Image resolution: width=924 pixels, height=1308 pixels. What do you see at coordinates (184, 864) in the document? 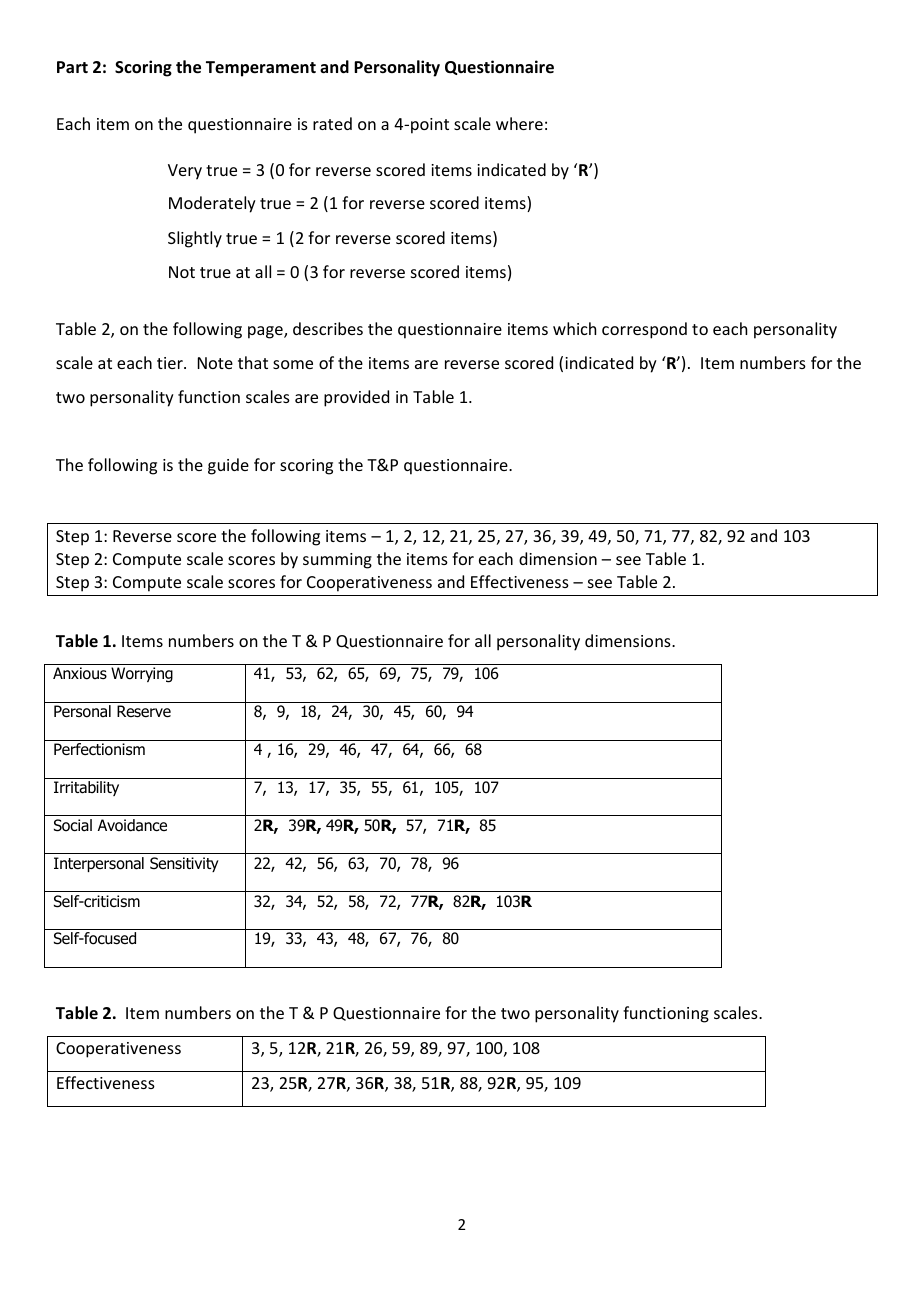
I see `Sensitivity` at bounding box center [184, 864].
